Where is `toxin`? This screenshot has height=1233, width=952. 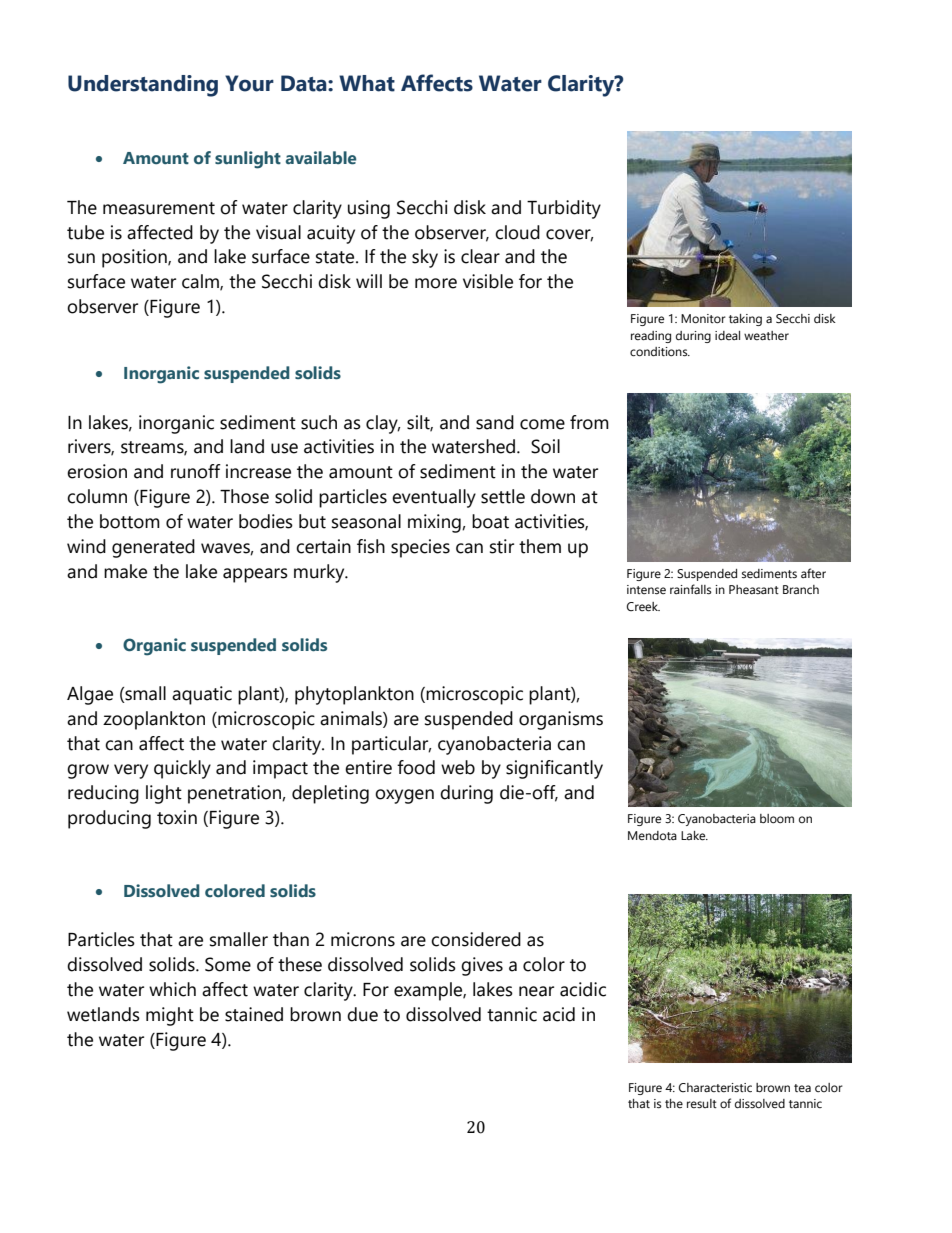 toxin is located at coordinates (177, 817).
